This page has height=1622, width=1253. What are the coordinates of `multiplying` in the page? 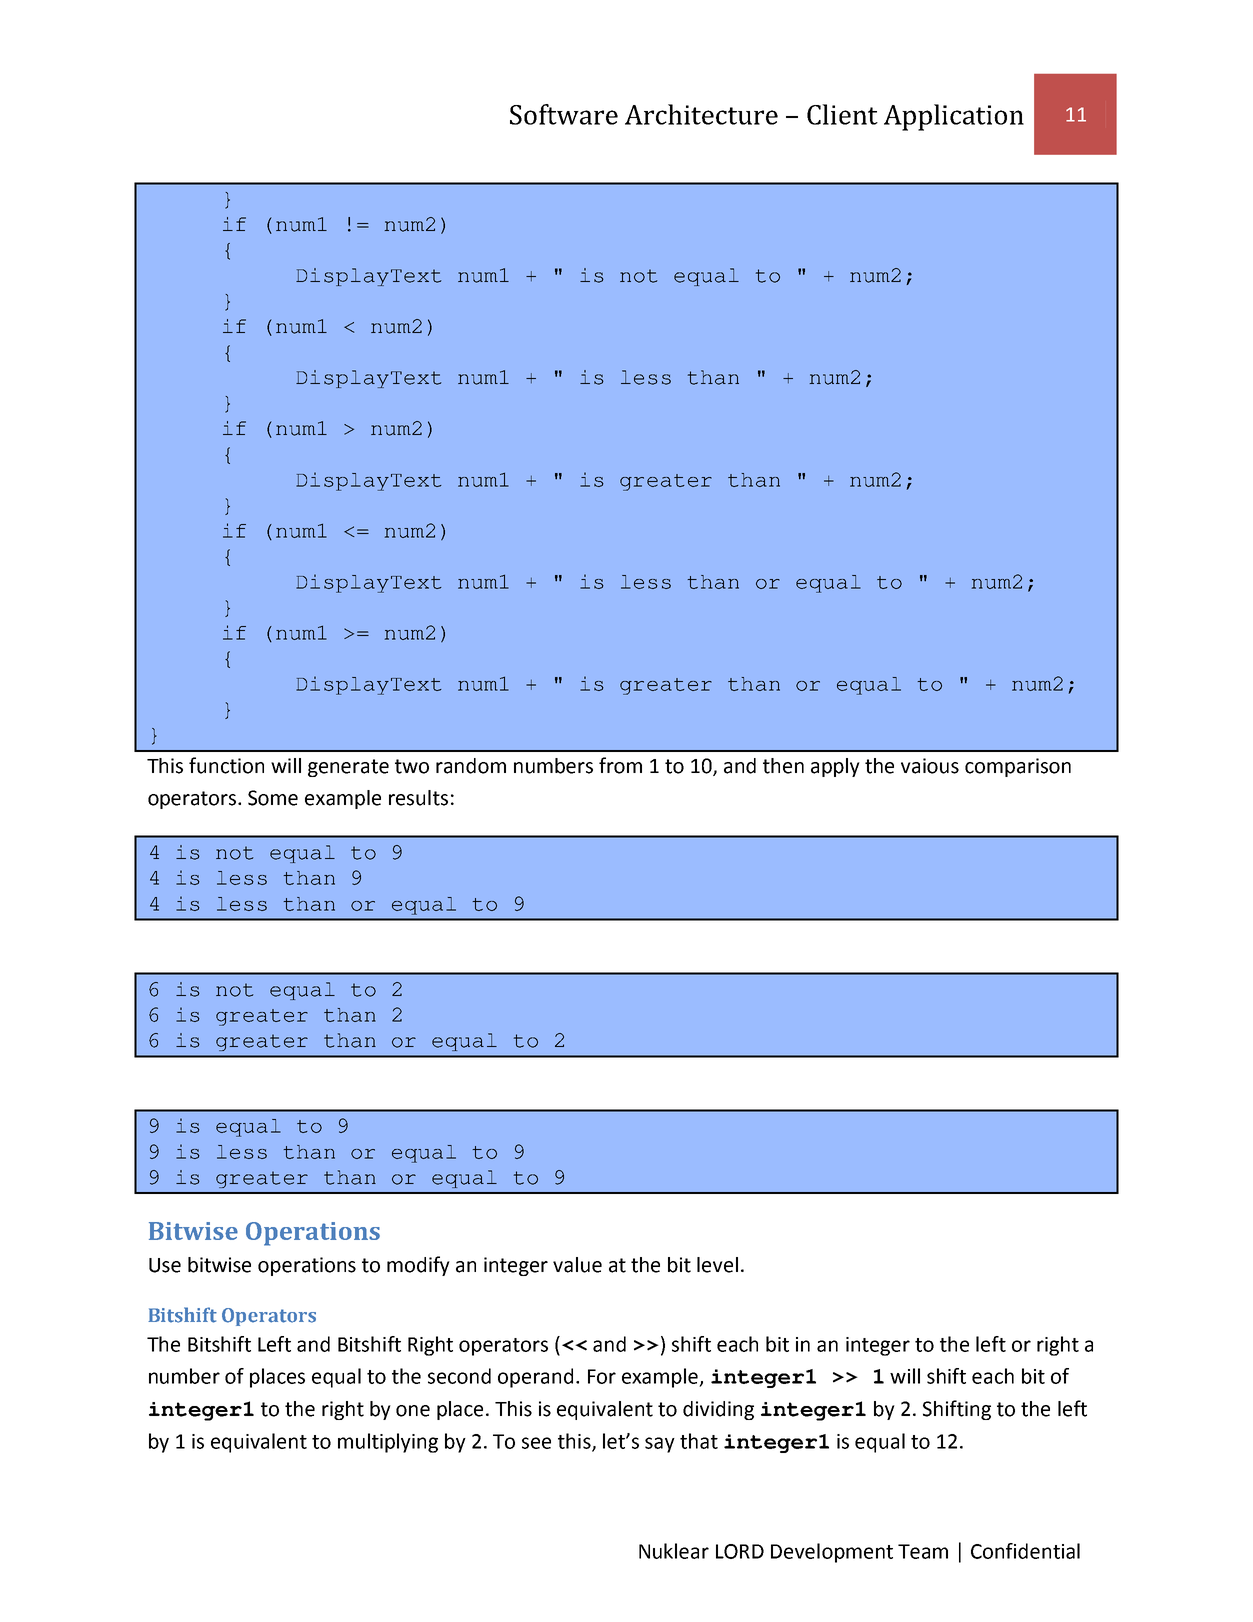 It's located at (388, 1443).
